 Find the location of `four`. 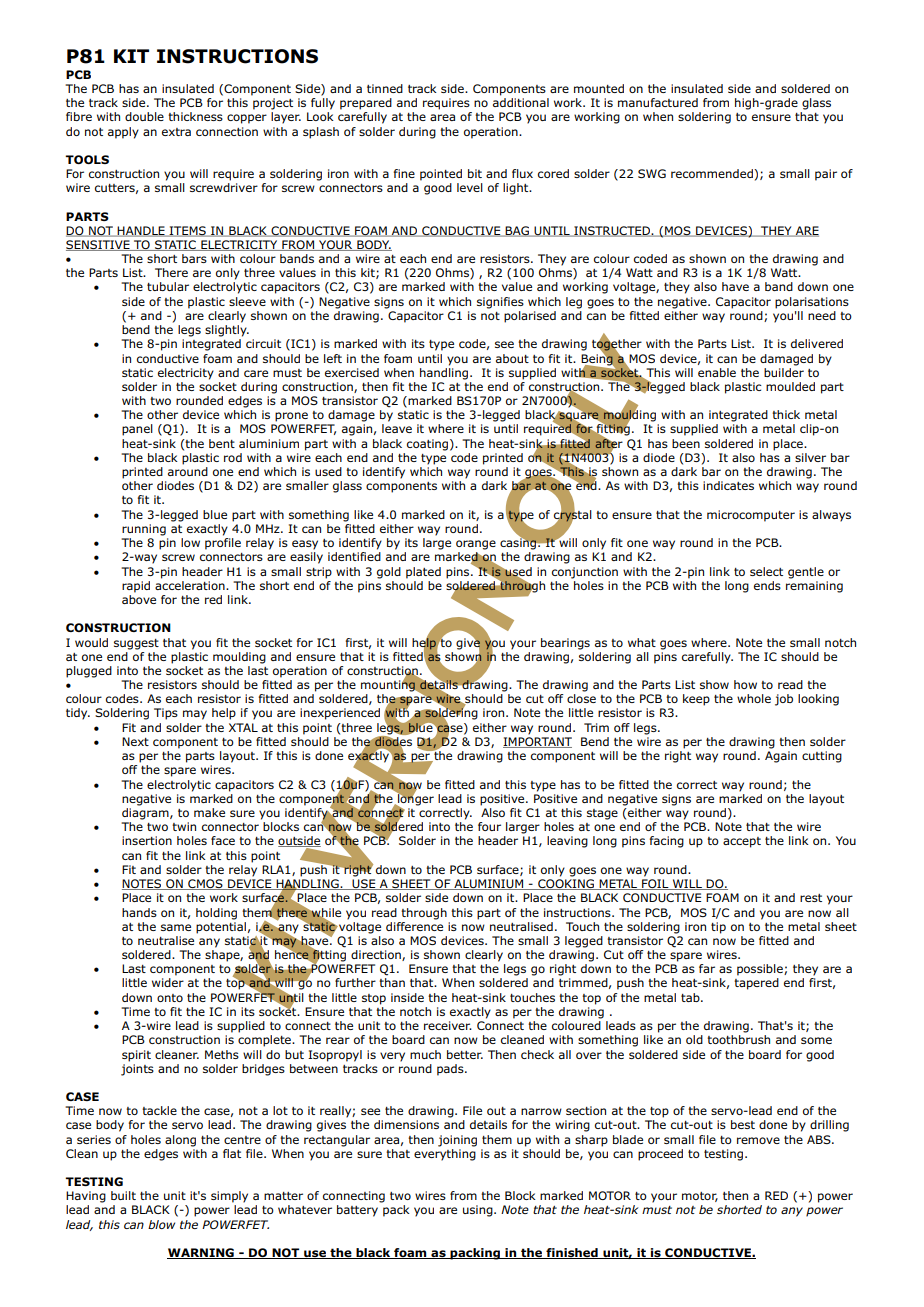

four is located at coordinates (489, 826).
